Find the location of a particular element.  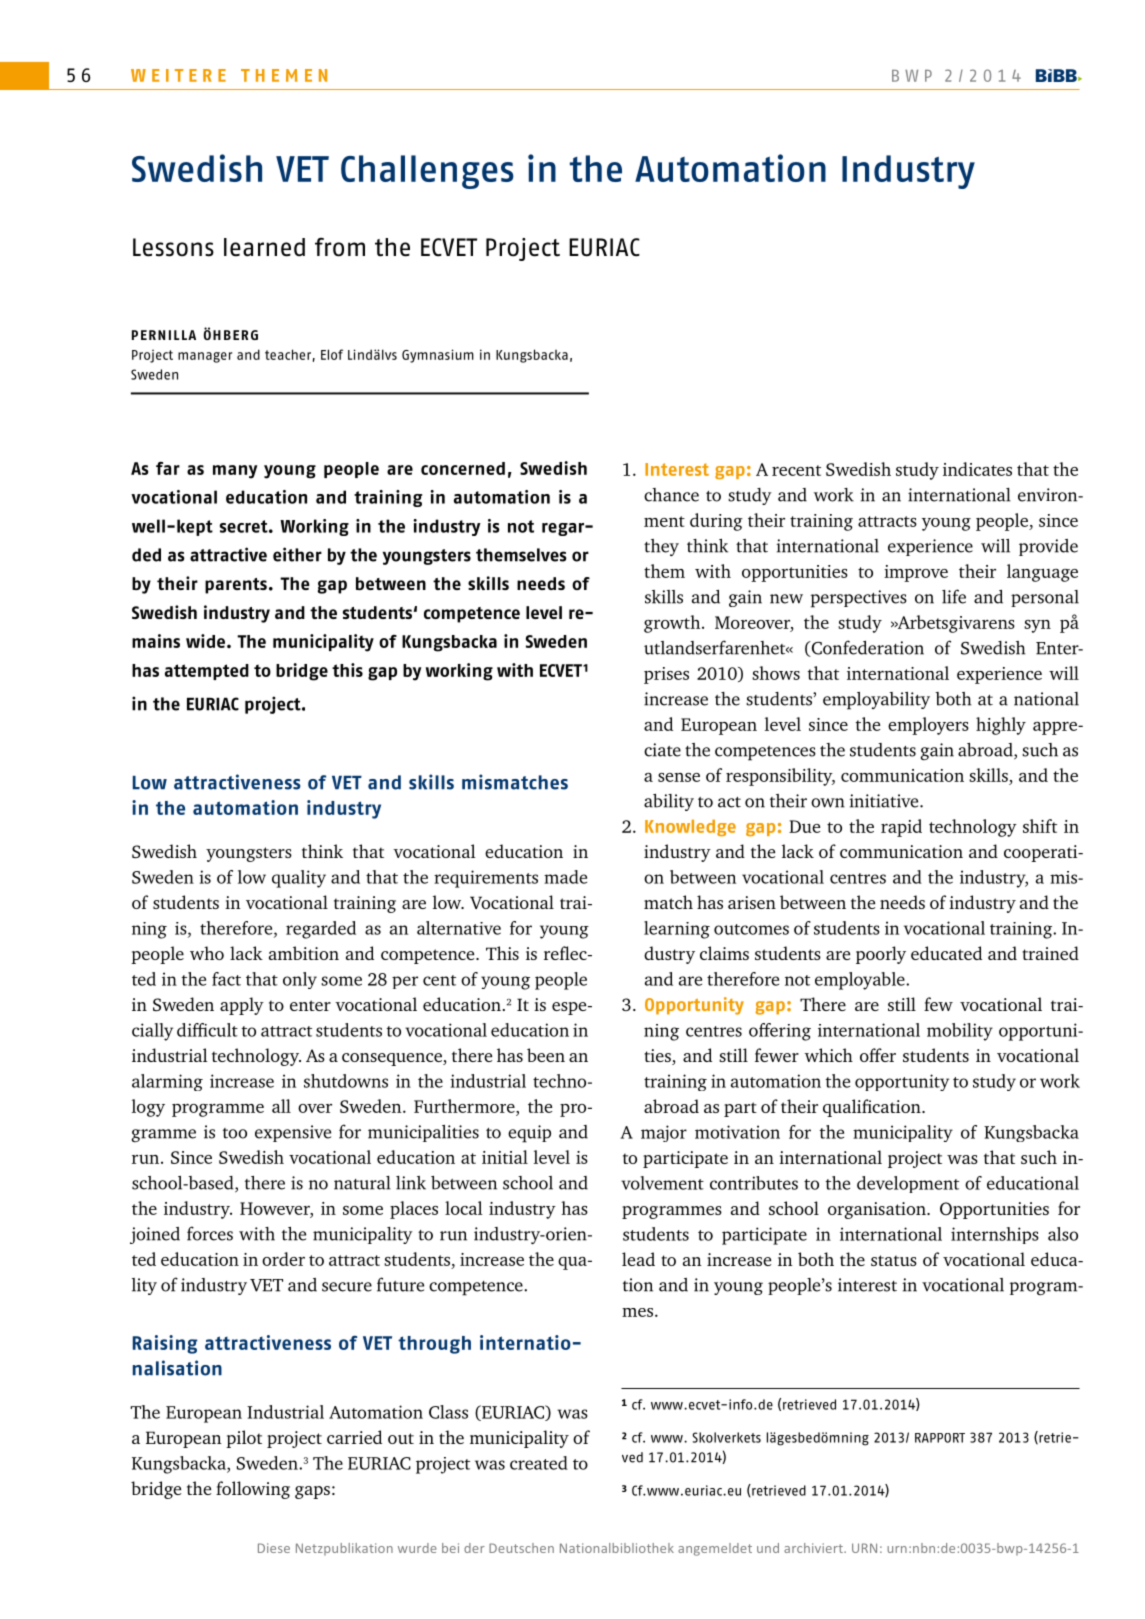

following is located at coordinates (253, 1490).
